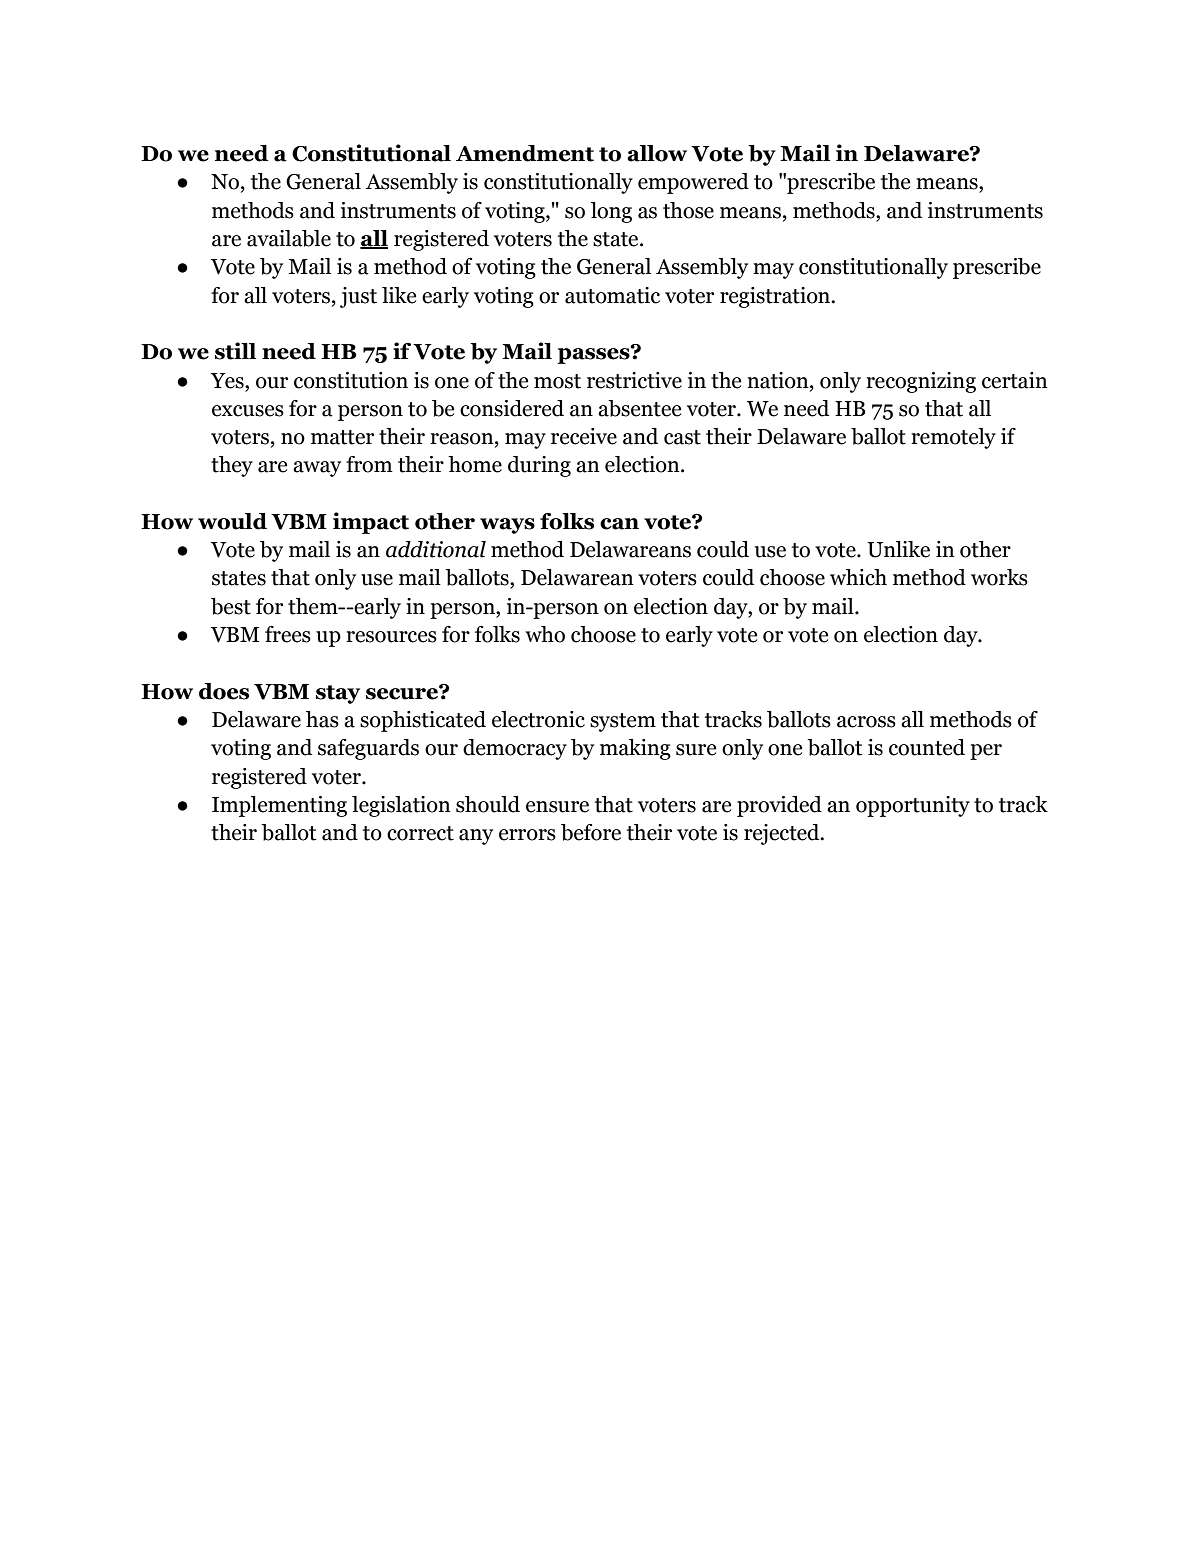 This screenshot has height=1552, width=1199. Describe the element at coordinates (619, 524) in the screenshot. I see `can` at that location.
